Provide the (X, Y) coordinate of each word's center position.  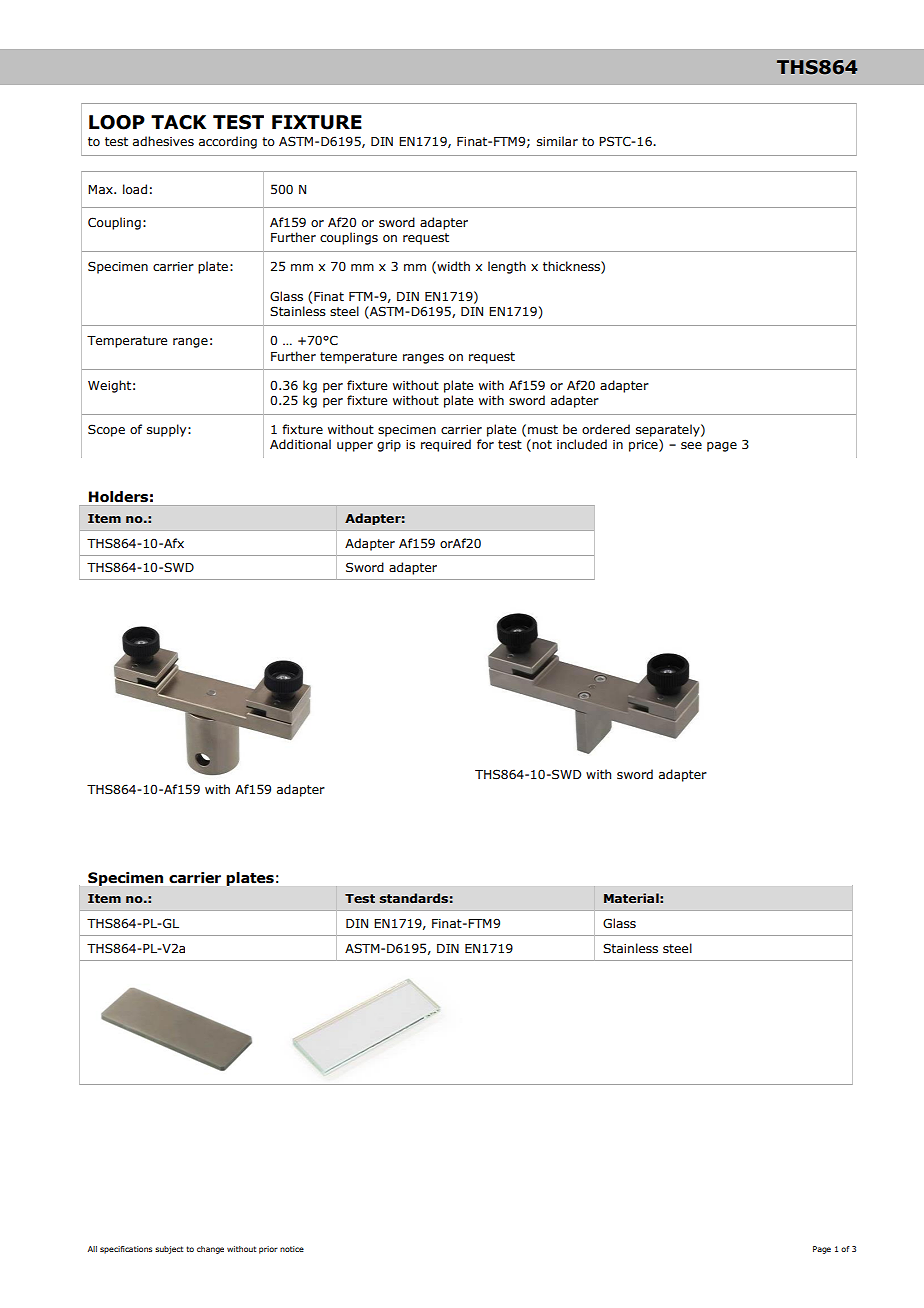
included (582, 444)
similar (557, 141)
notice (292, 1249)
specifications (126, 1250)
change (210, 1250)
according (228, 142)
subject (169, 1250)
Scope (106, 430)
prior (268, 1250)
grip (389, 446)
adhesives (163, 141)
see (691, 445)
